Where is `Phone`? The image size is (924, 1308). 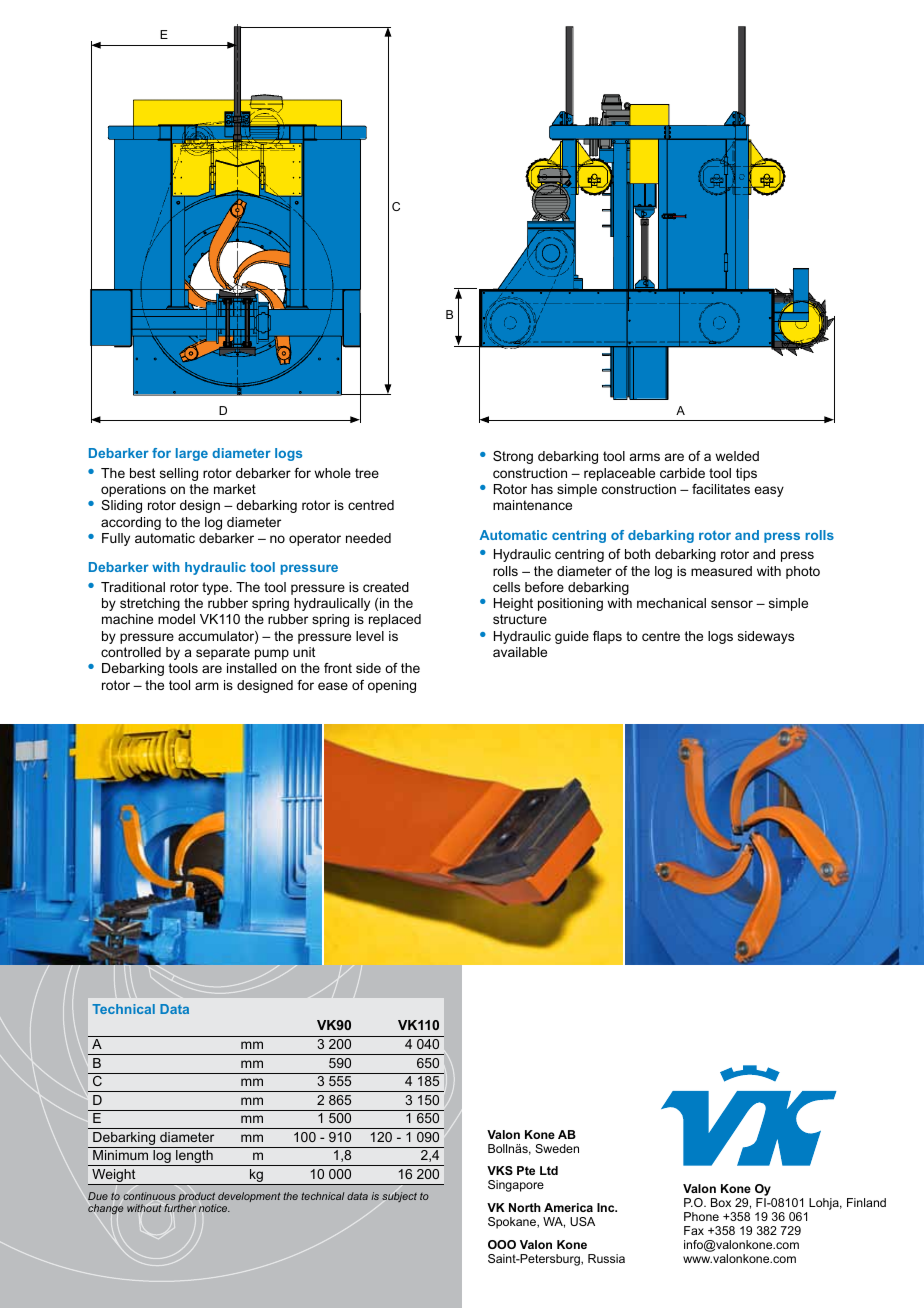 Phone is located at coordinates (701, 1216).
